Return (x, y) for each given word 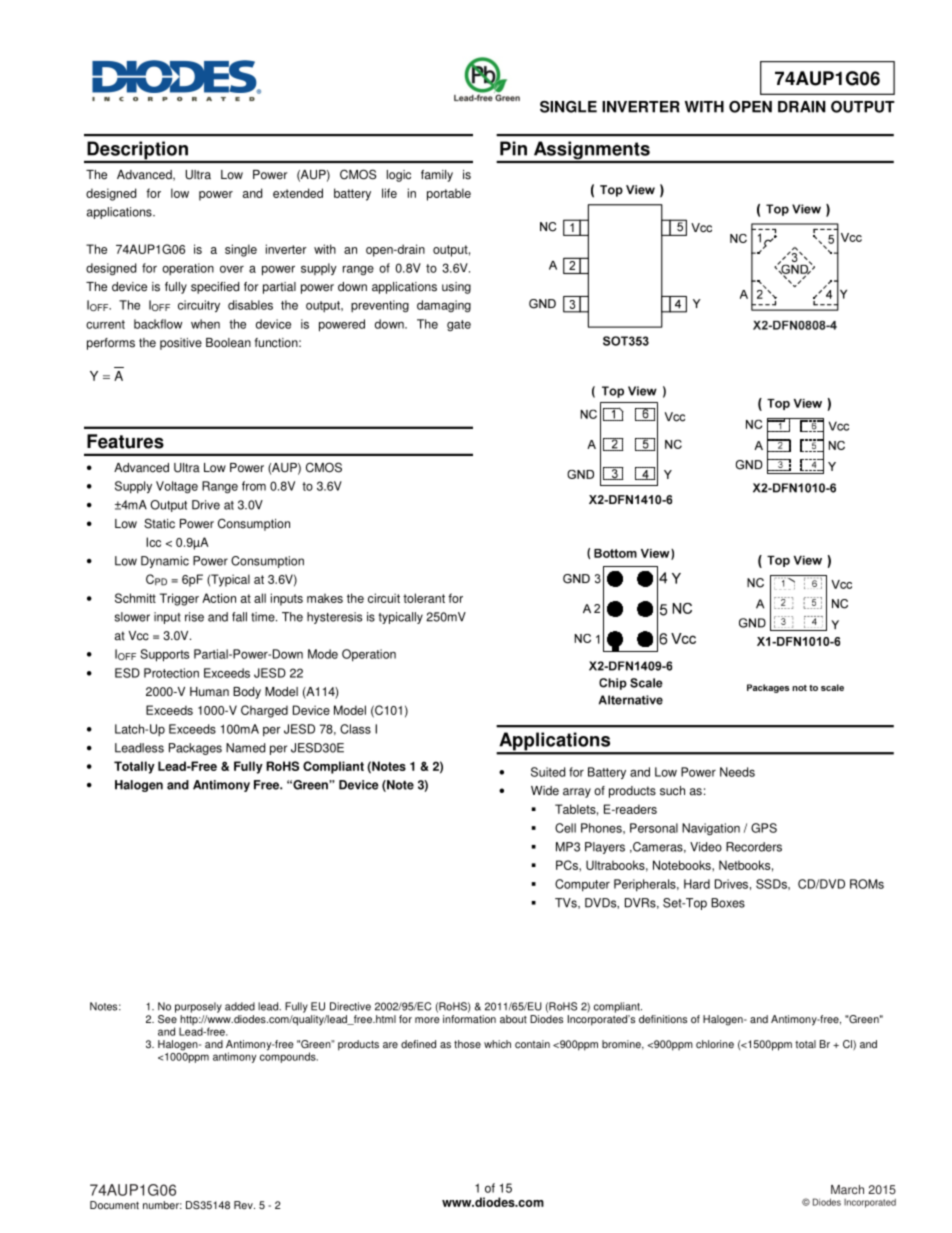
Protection (171, 673)
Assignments (592, 151)
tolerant (424, 598)
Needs (737, 772)
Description (137, 151)
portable (449, 194)
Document (114, 1205)
